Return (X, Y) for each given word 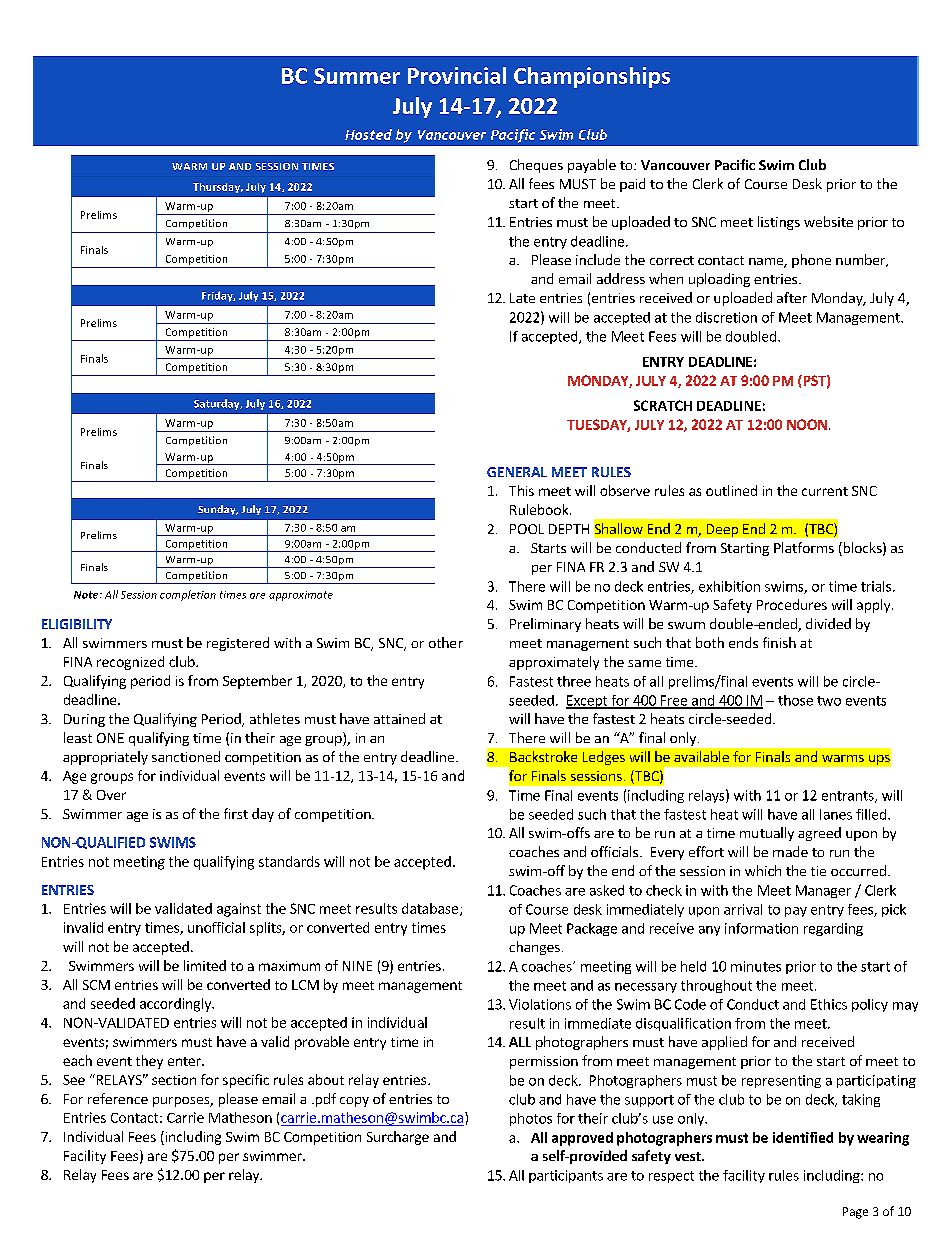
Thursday (218, 188)
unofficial (216, 927)
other (446, 642)
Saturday (218, 404)
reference (118, 1098)
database (430, 908)
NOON (807, 424)
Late (522, 298)
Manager (823, 891)
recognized (130, 663)
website (828, 221)
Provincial (457, 75)
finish (779, 642)
